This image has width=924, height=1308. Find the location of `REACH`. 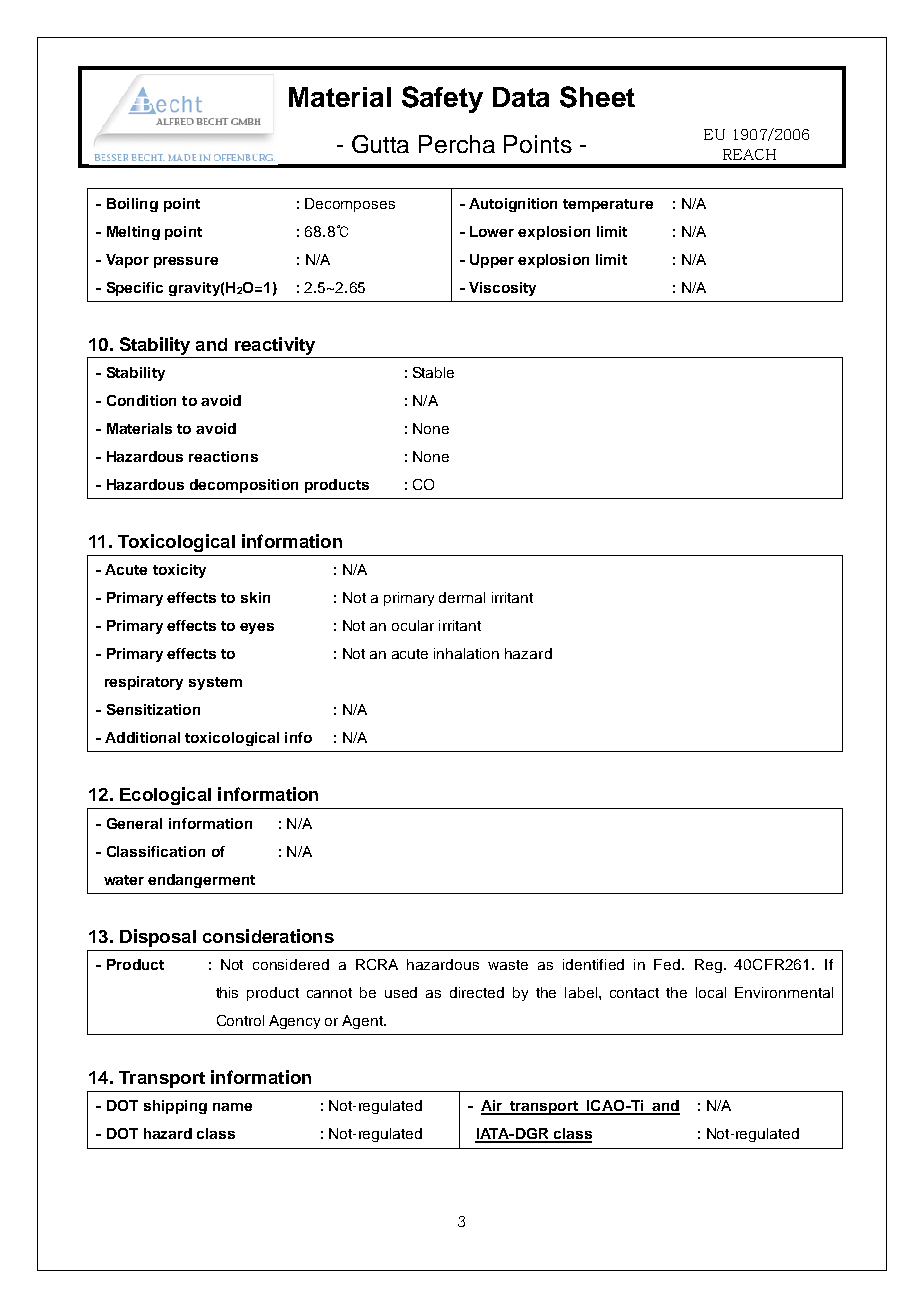

REACH is located at coordinates (749, 154).
